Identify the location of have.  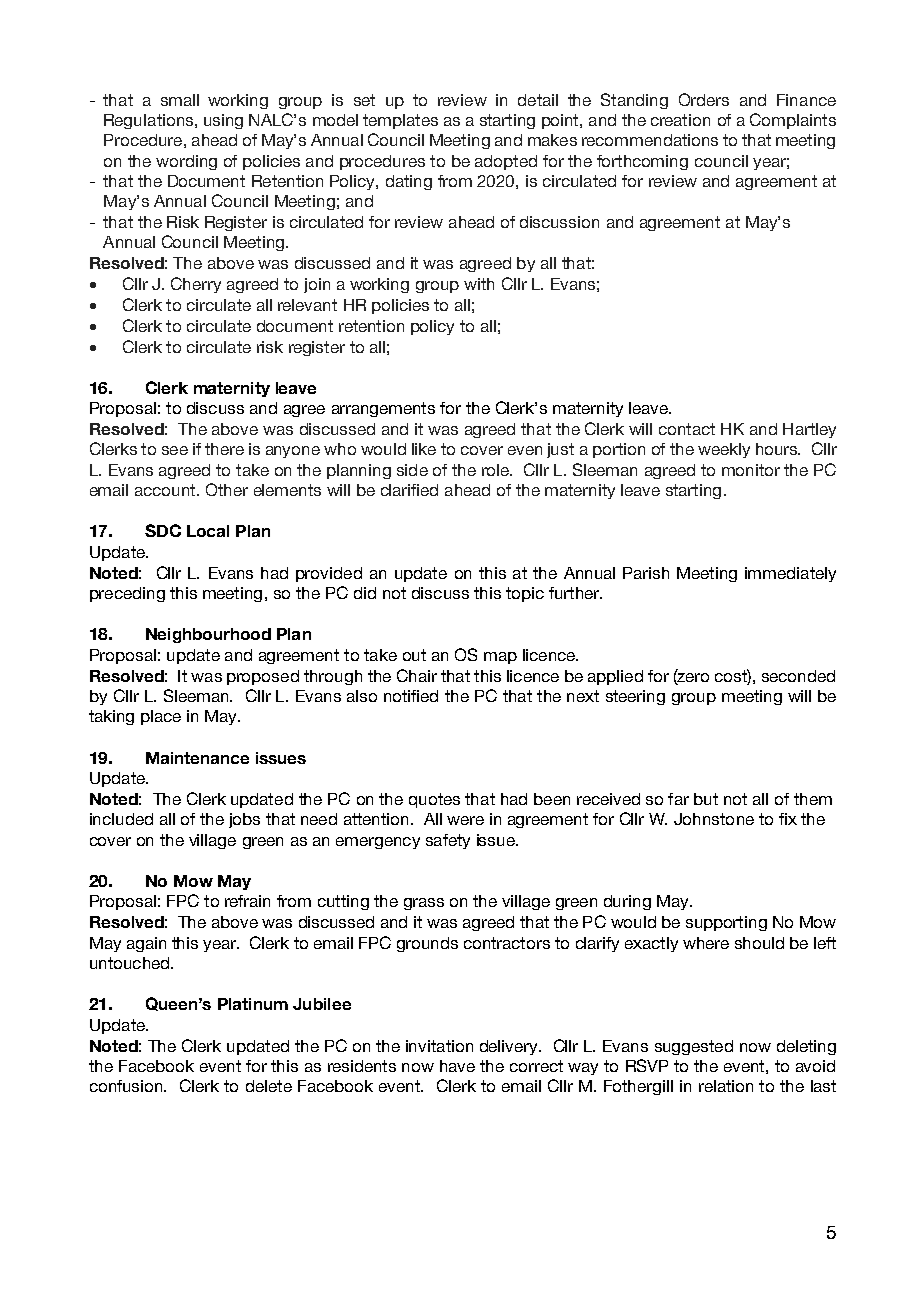
(457, 1066).
